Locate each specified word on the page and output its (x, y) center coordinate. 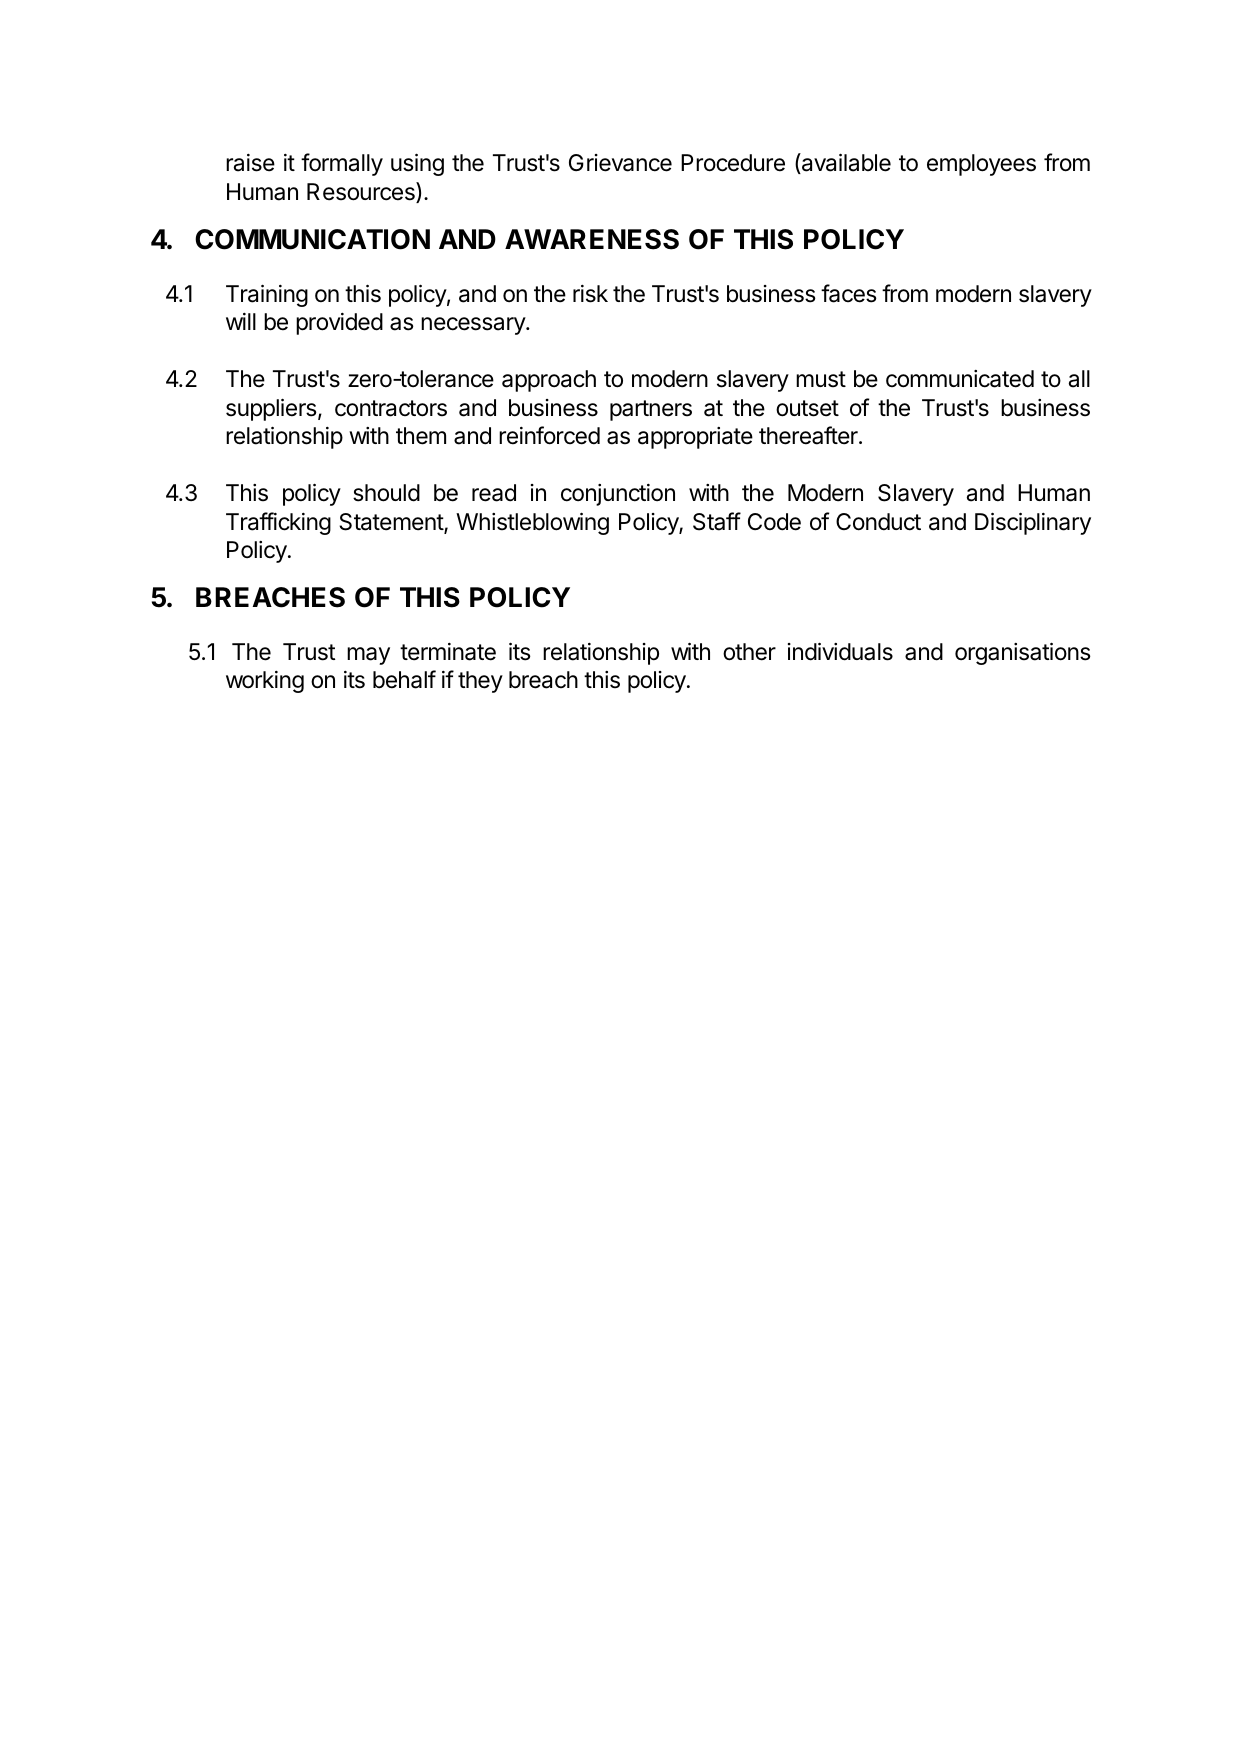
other (749, 652)
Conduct (878, 522)
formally (342, 164)
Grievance (620, 163)
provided (339, 324)
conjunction (618, 495)
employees (981, 165)
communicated (960, 379)
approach (549, 381)
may (368, 656)
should (386, 493)
